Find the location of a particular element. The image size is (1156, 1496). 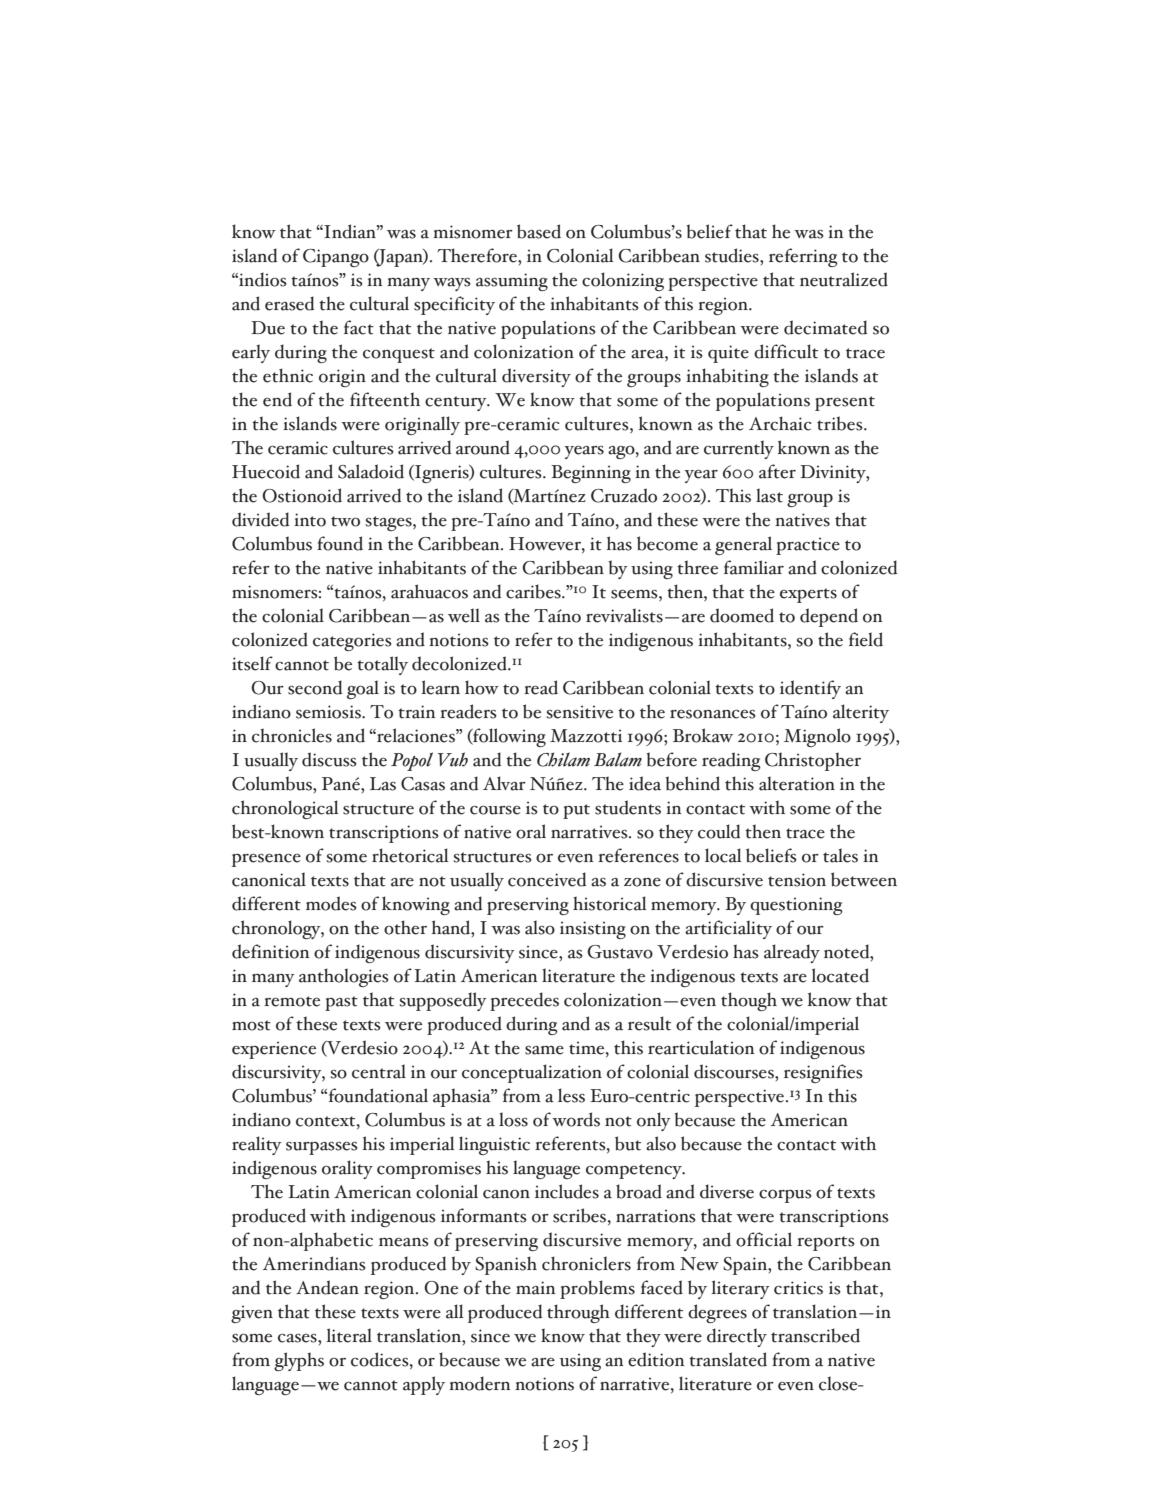

into is located at coordinates (310, 520).
